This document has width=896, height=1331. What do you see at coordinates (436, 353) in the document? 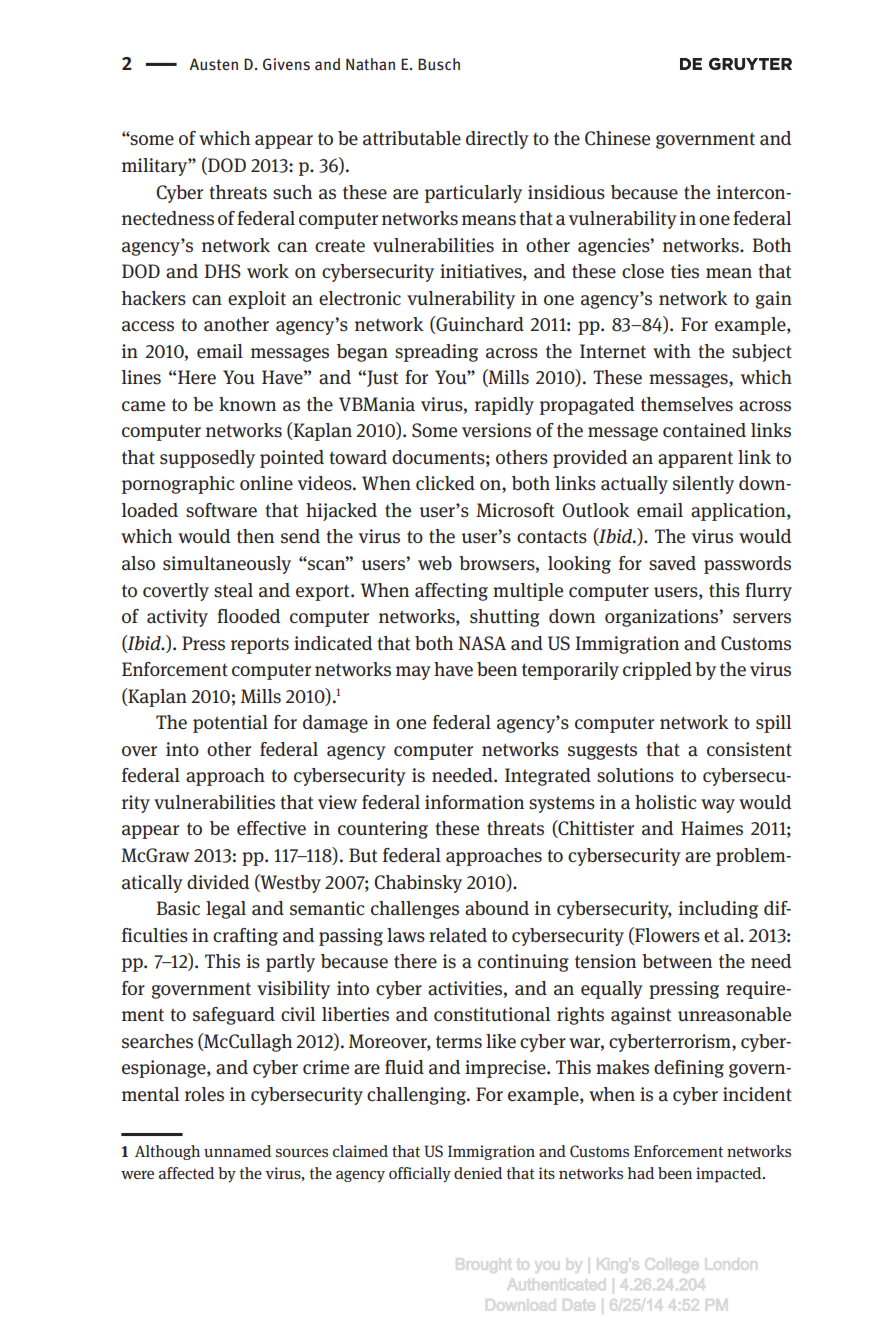
I see `spreading` at bounding box center [436, 353].
